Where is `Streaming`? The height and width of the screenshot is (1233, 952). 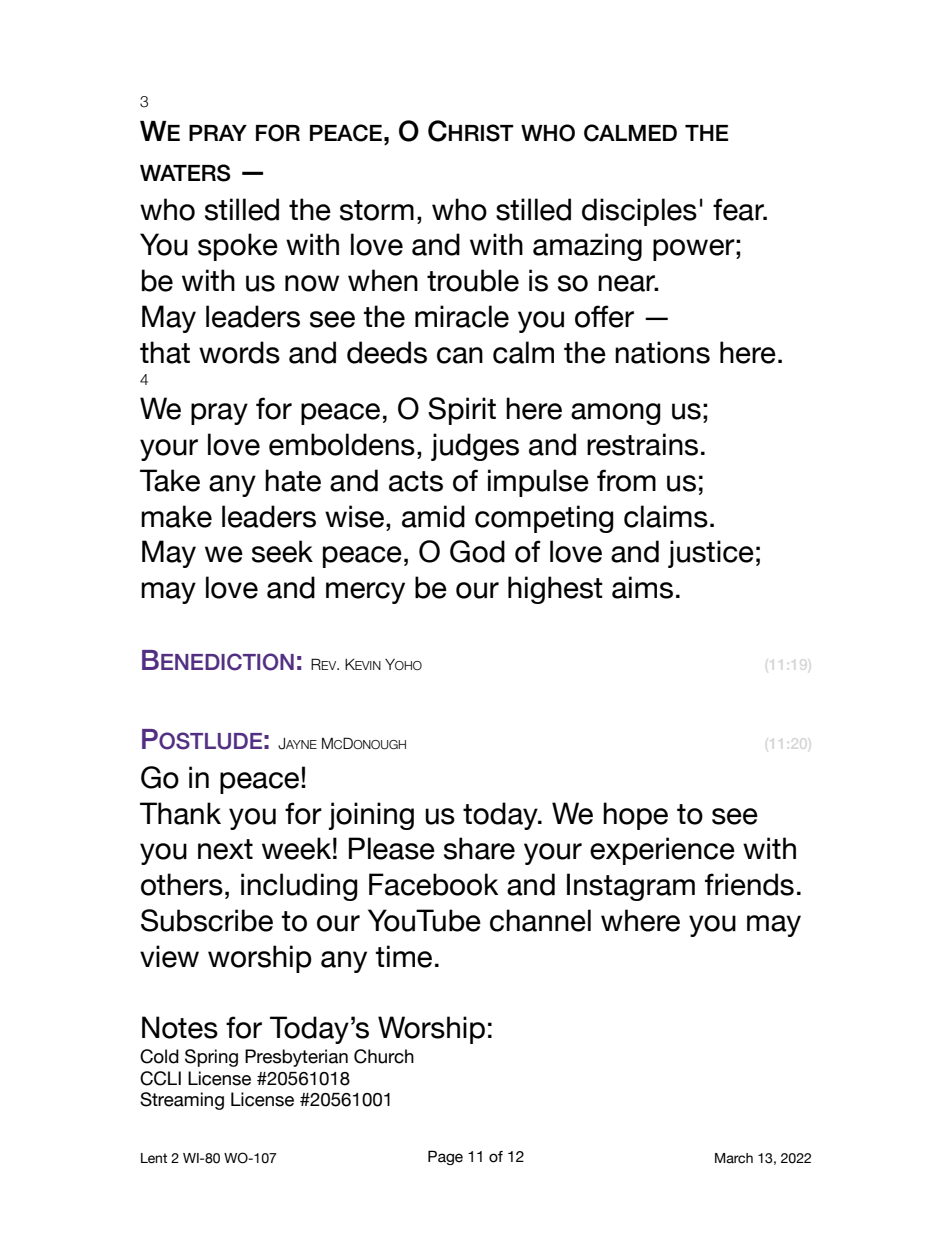 Streaming is located at coordinates (182, 1101).
